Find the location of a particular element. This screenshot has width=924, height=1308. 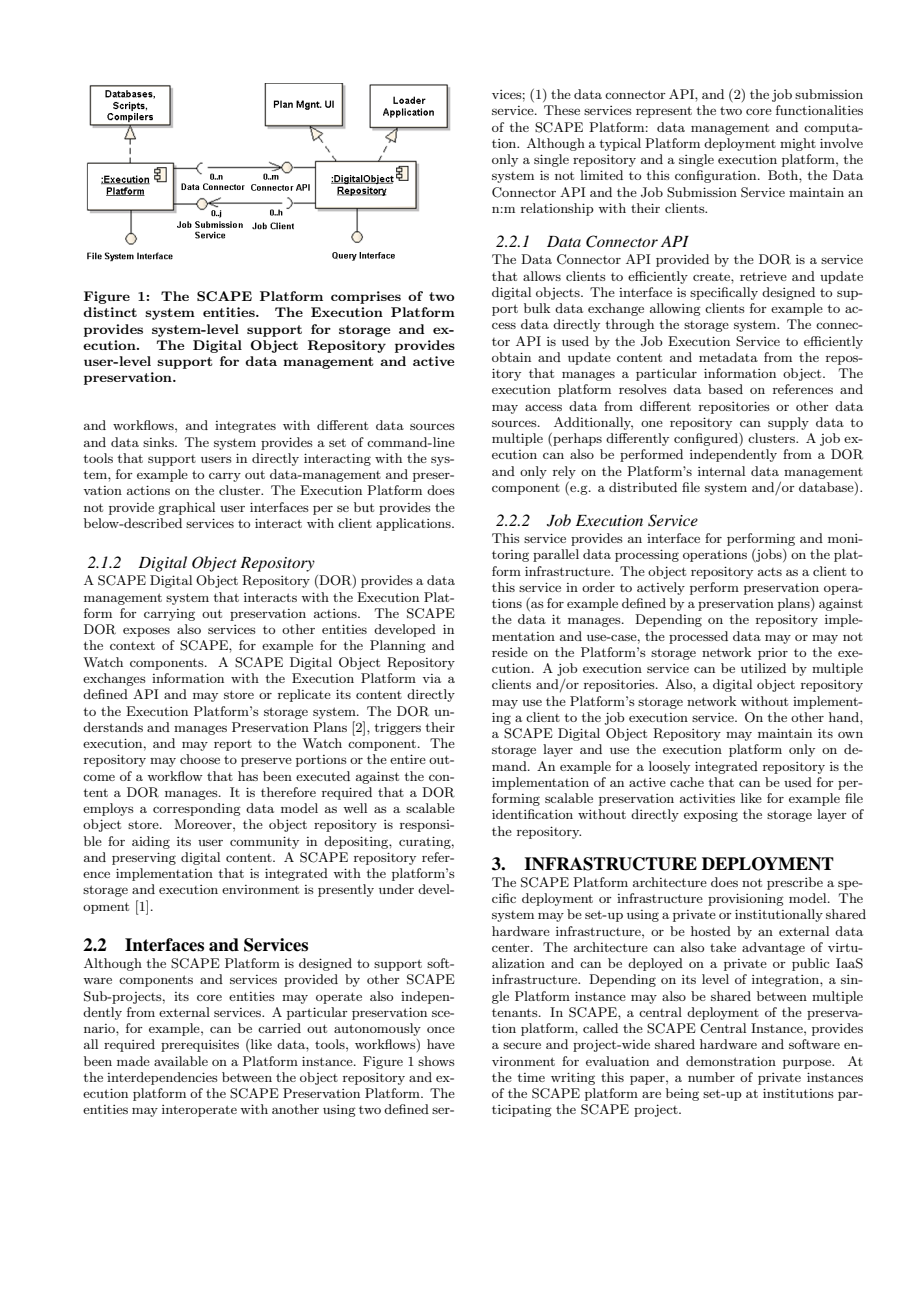

entire is located at coordinates (408, 759).
